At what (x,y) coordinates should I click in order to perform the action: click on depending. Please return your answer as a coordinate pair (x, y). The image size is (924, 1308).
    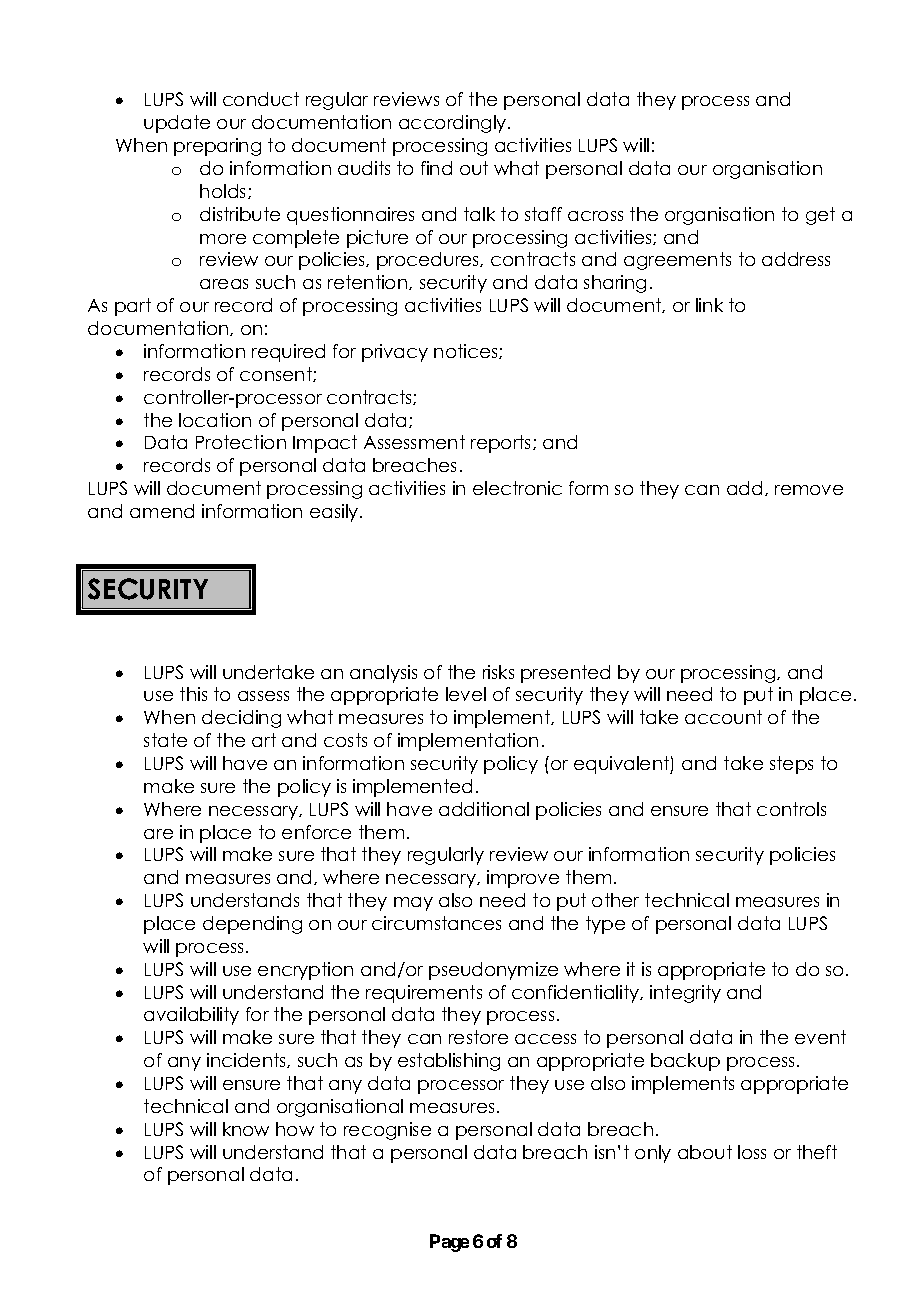
    Looking at the image, I should click on (252, 925).
